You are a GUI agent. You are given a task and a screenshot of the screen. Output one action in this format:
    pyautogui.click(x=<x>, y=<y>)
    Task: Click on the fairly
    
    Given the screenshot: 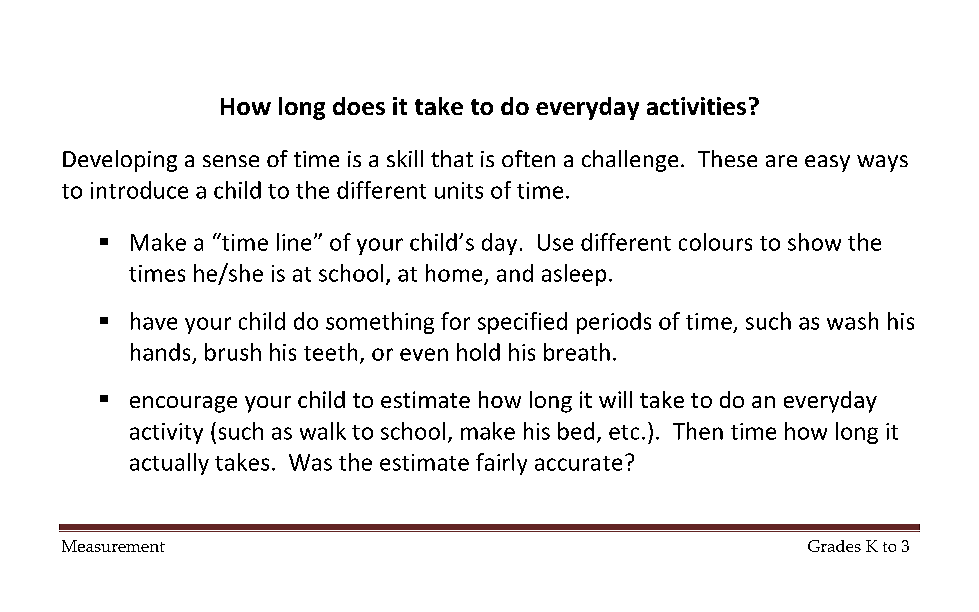 What is the action you would take?
    pyautogui.click(x=501, y=464)
